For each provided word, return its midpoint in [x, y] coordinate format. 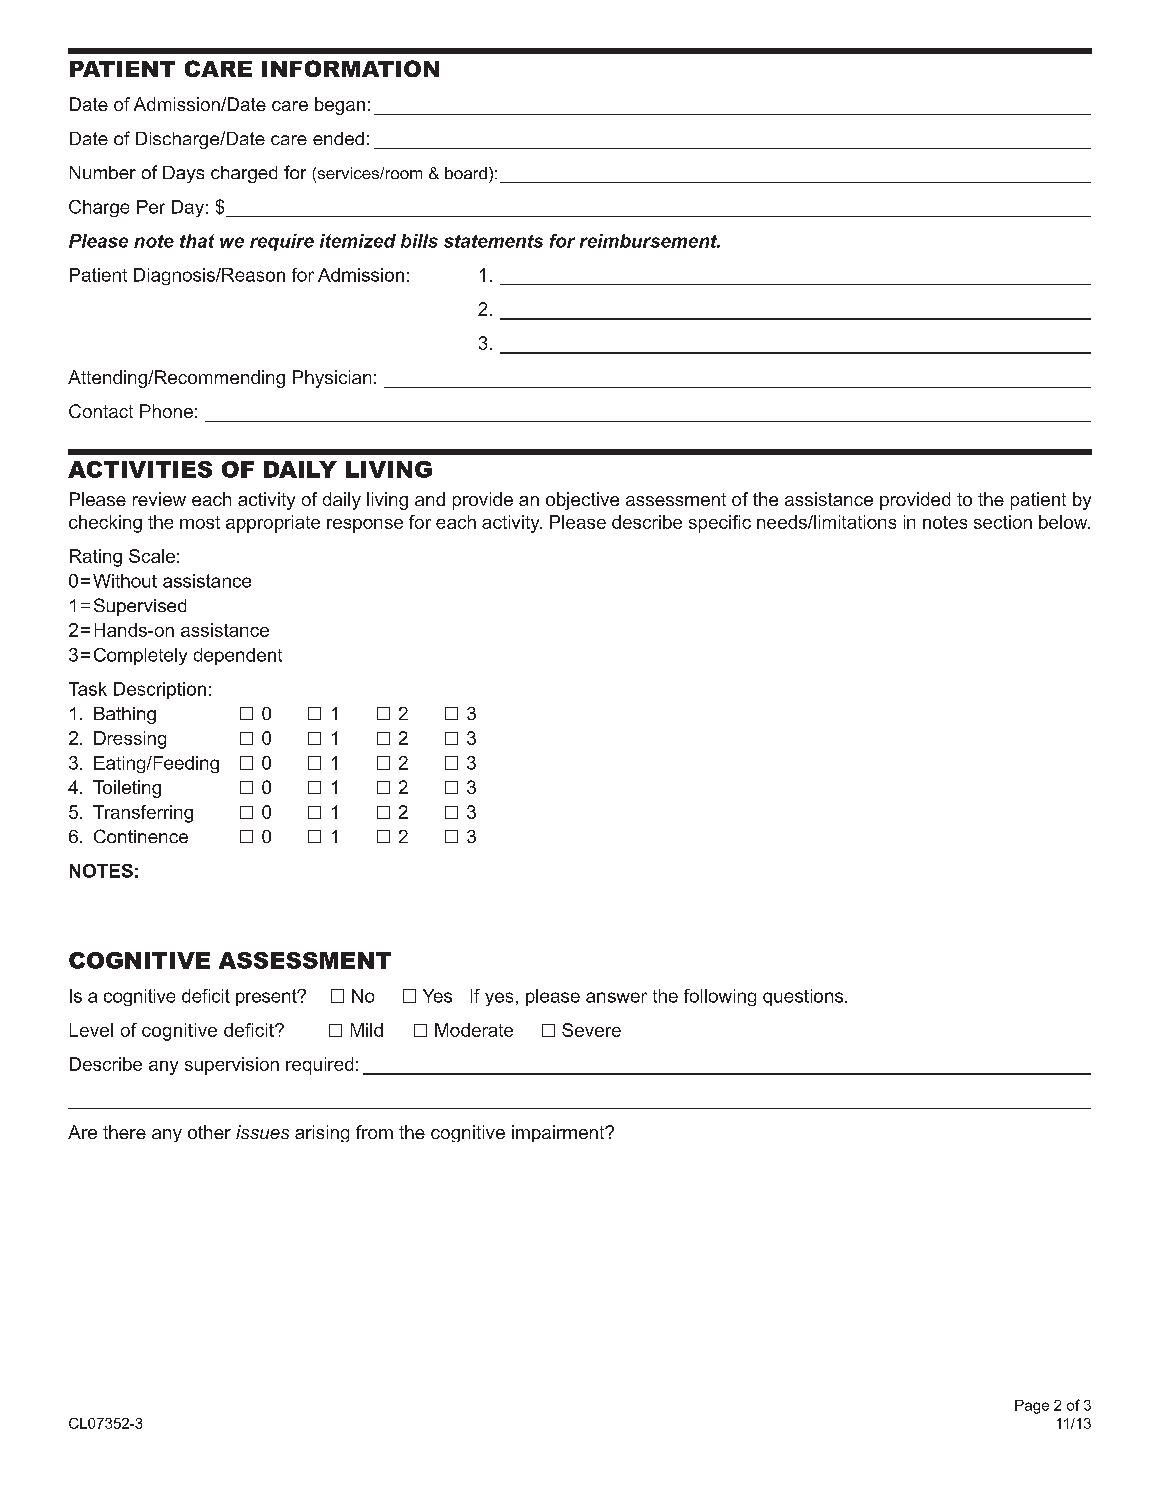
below [1064, 522]
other [209, 1132]
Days [183, 174]
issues [262, 1132]
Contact [101, 411]
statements [493, 241]
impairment [559, 1133]
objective [582, 501]
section [1003, 522]
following [720, 997]
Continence [141, 836]
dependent [238, 656]
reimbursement [650, 241]
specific [720, 524]
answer [616, 997]
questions [804, 997]
